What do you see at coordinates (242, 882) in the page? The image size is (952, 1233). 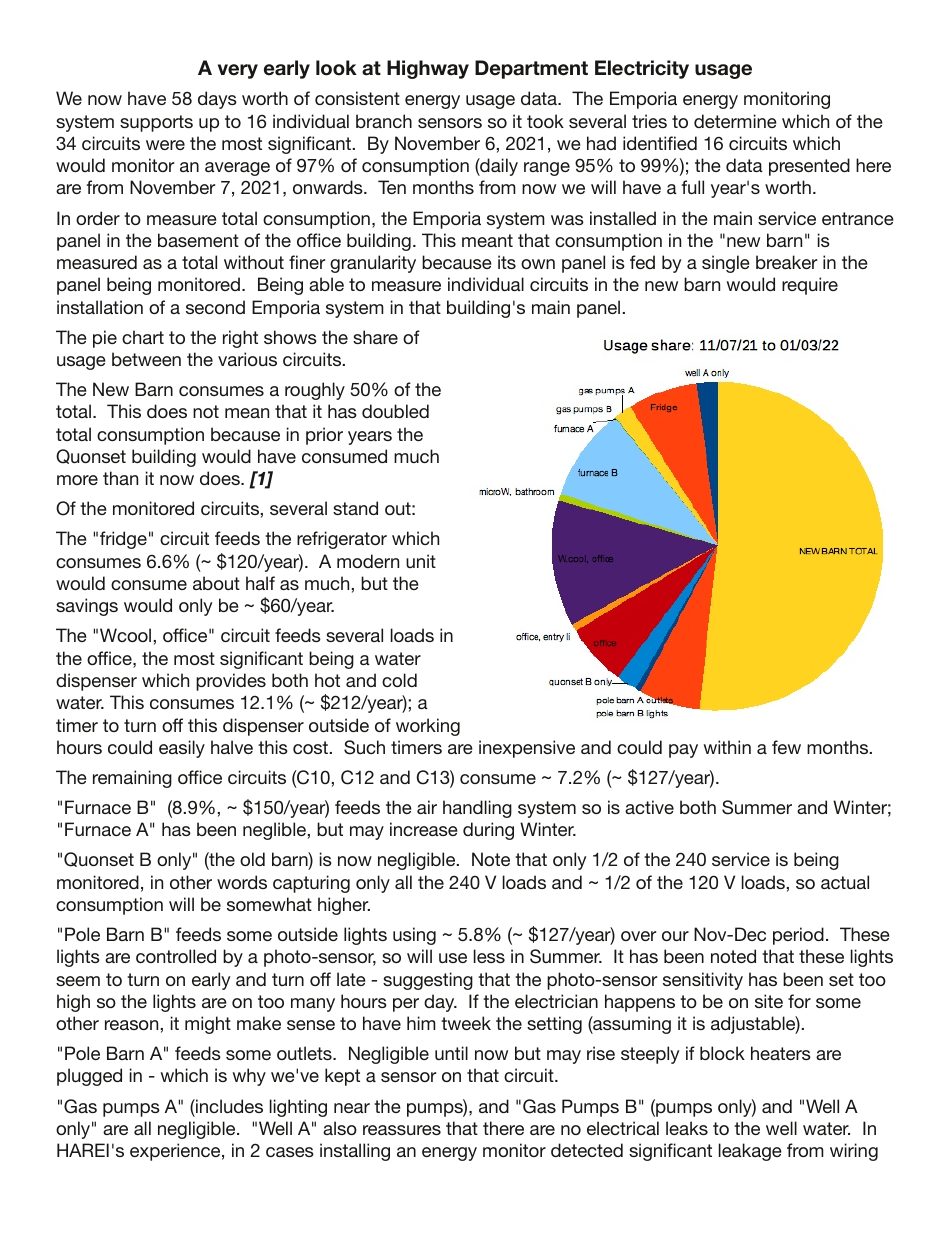 I see `words` at bounding box center [242, 882].
